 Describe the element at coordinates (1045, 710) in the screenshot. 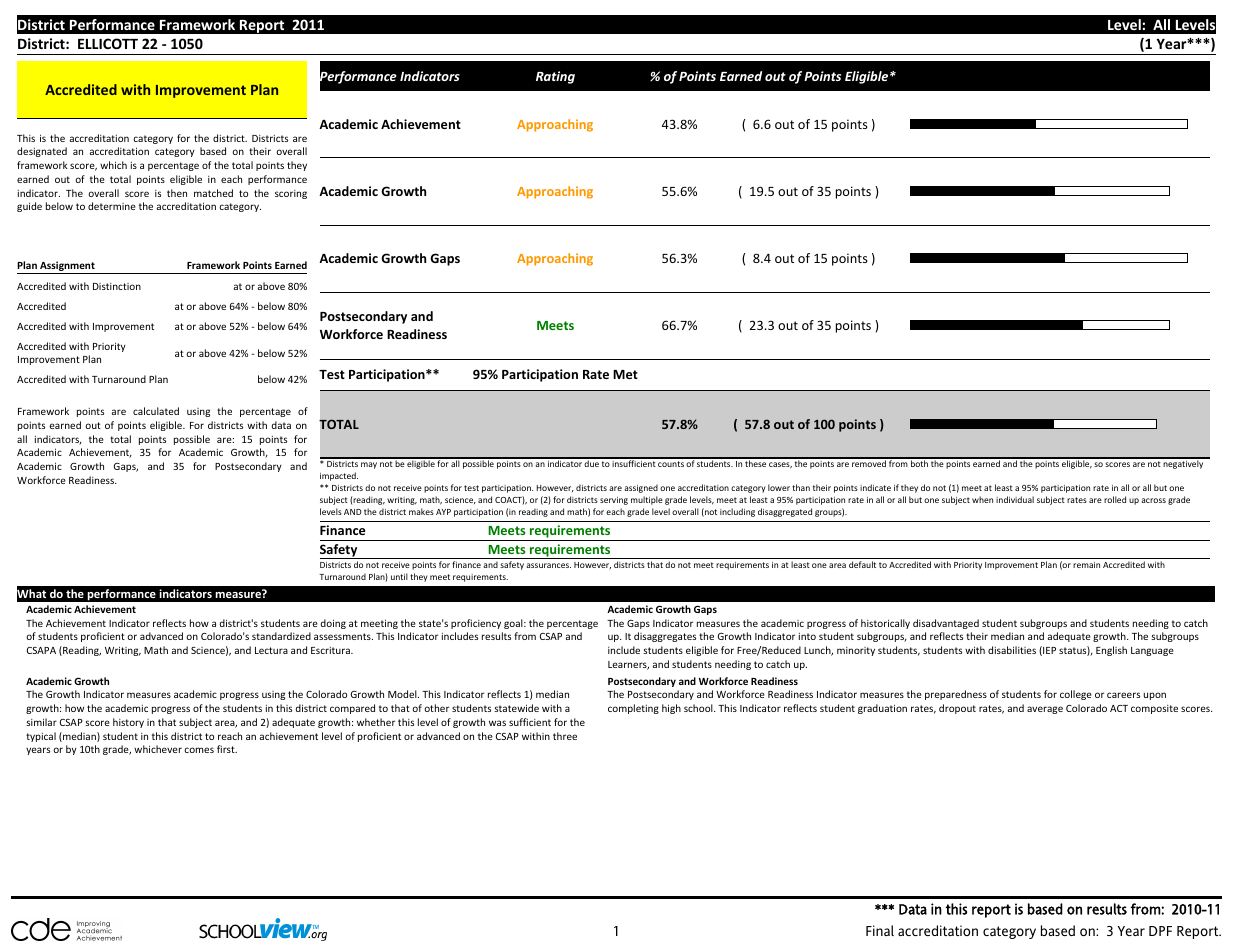

I see `average` at that location.
